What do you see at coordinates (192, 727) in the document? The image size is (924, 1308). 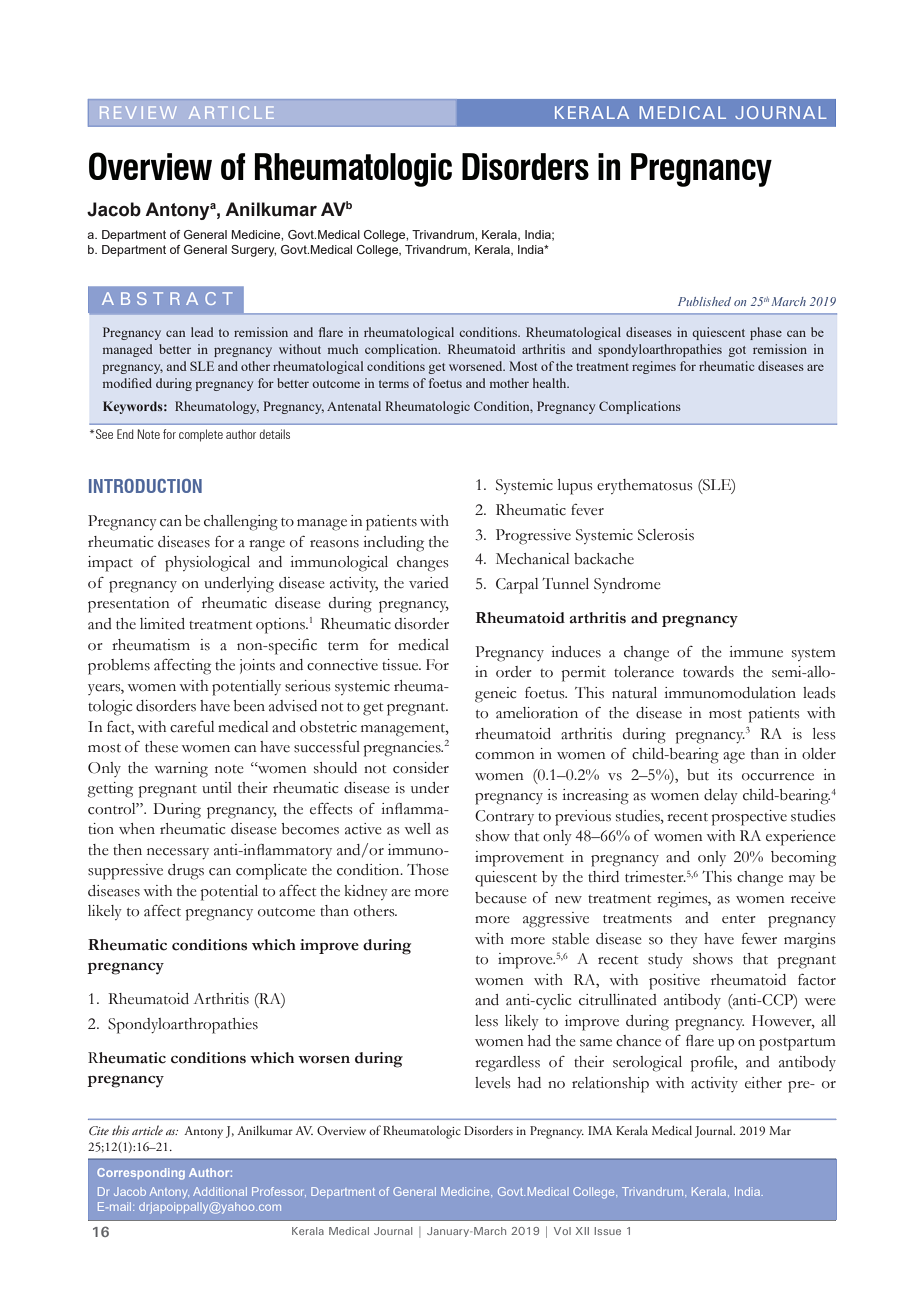 I see `careful` at bounding box center [192, 727].
